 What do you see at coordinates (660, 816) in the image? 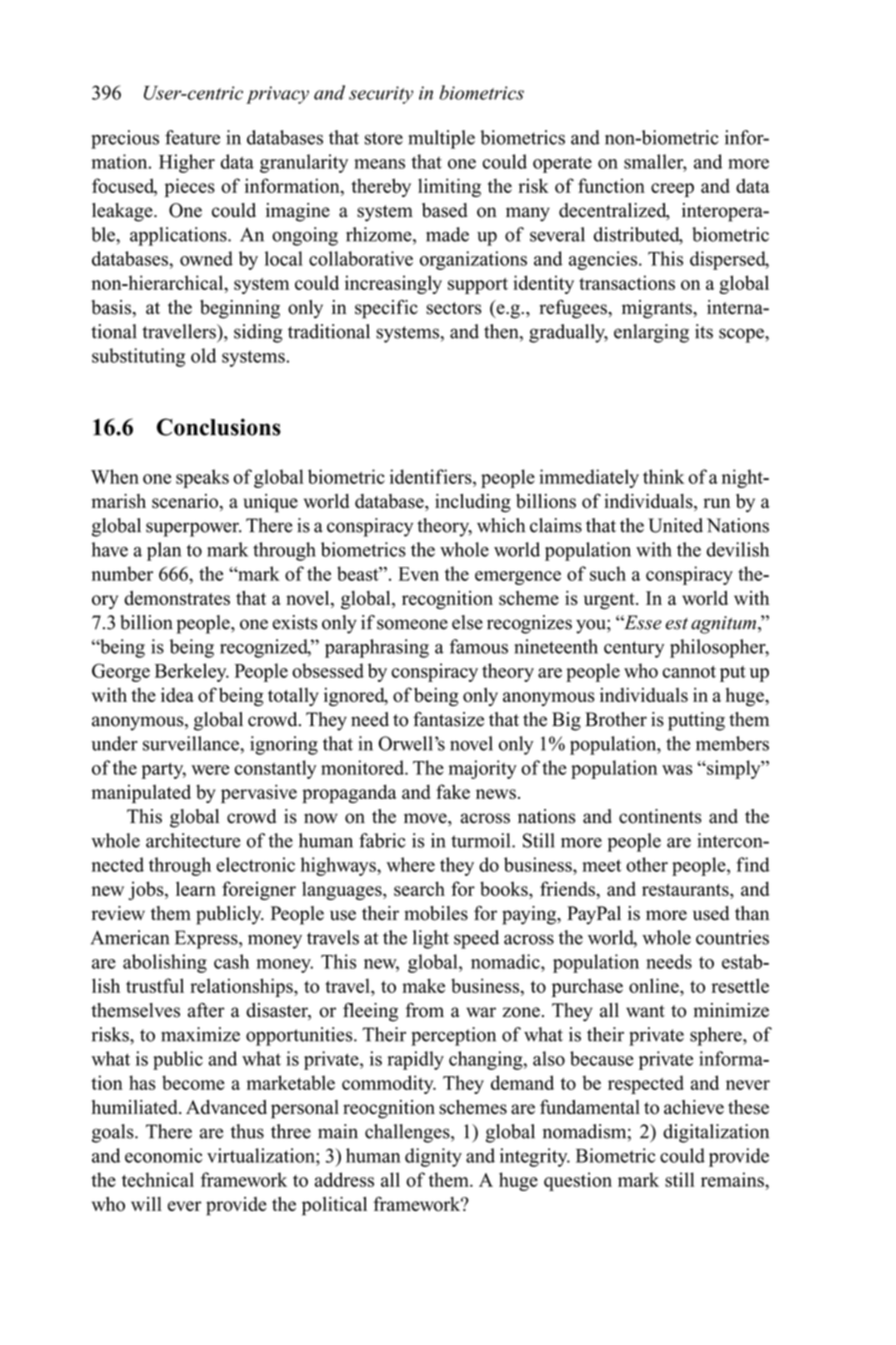
I see `continents` at bounding box center [660, 816].
